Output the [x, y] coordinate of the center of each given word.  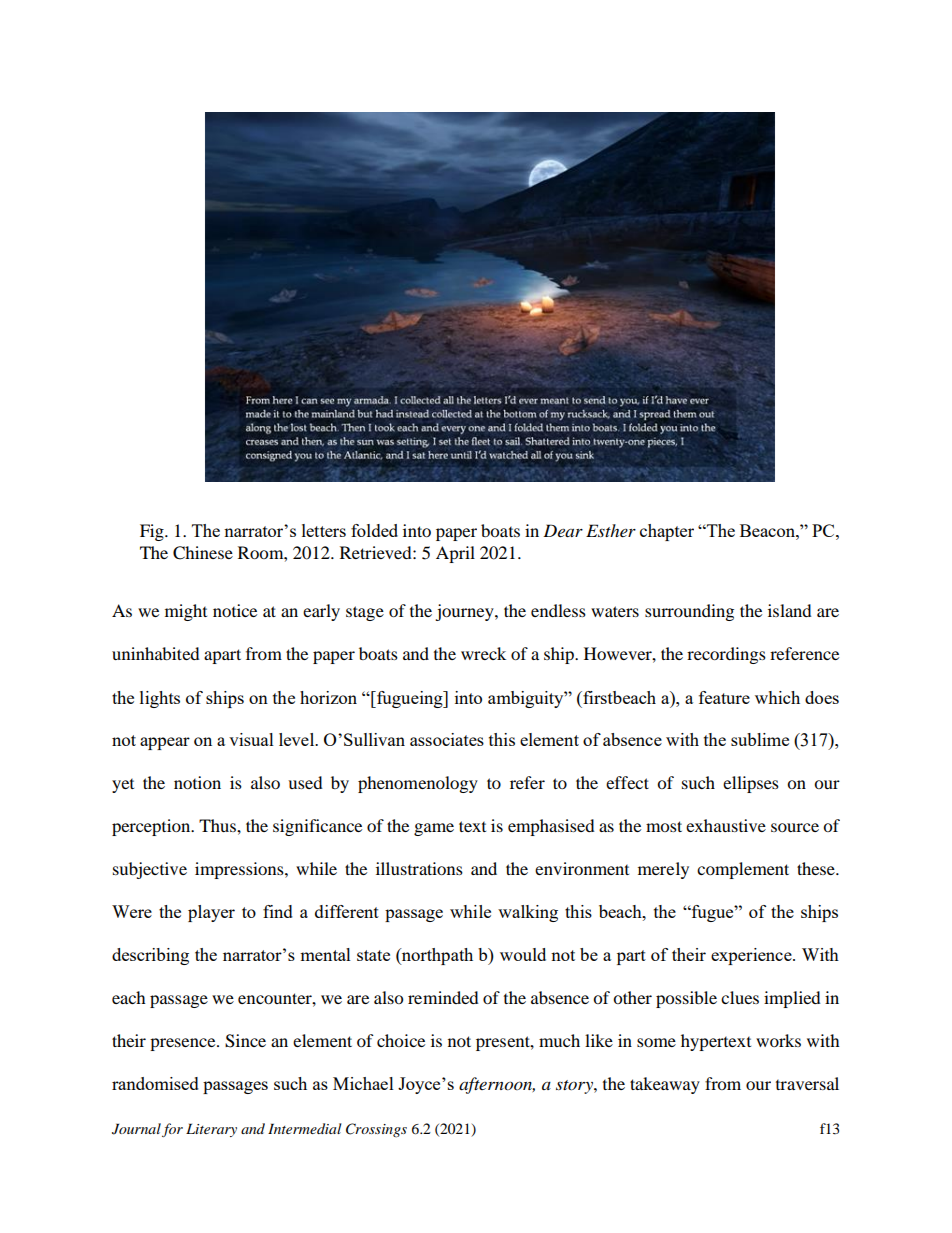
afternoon [497, 1085]
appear [165, 743]
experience [752, 956]
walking [528, 913]
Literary [211, 1130]
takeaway [665, 1085]
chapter [667, 532]
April [455, 554]
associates [447, 739]
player [211, 913]
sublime [760, 739]
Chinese [203, 553]
